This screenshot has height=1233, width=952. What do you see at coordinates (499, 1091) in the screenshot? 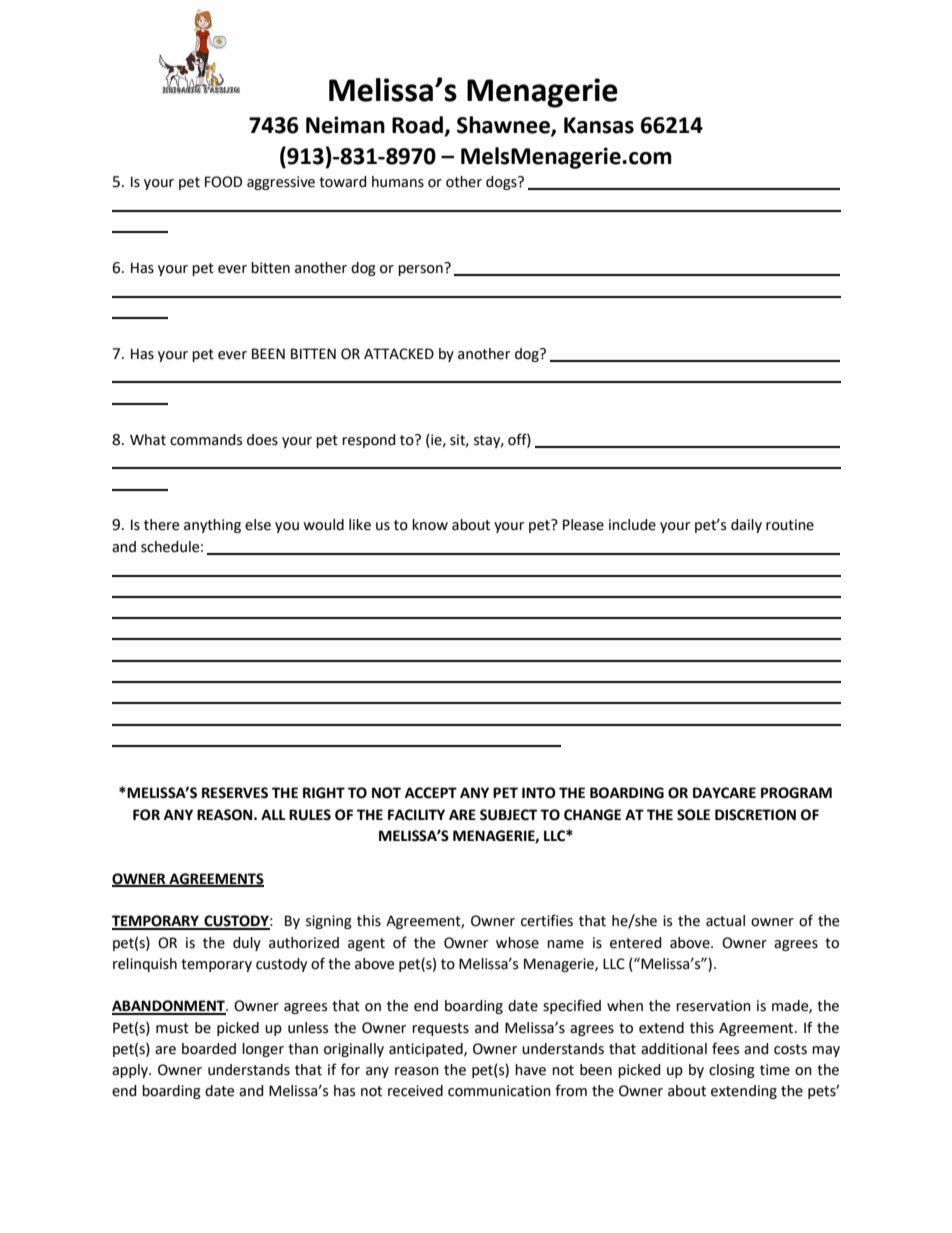
I see `communication` at bounding box center [499, 1091].
